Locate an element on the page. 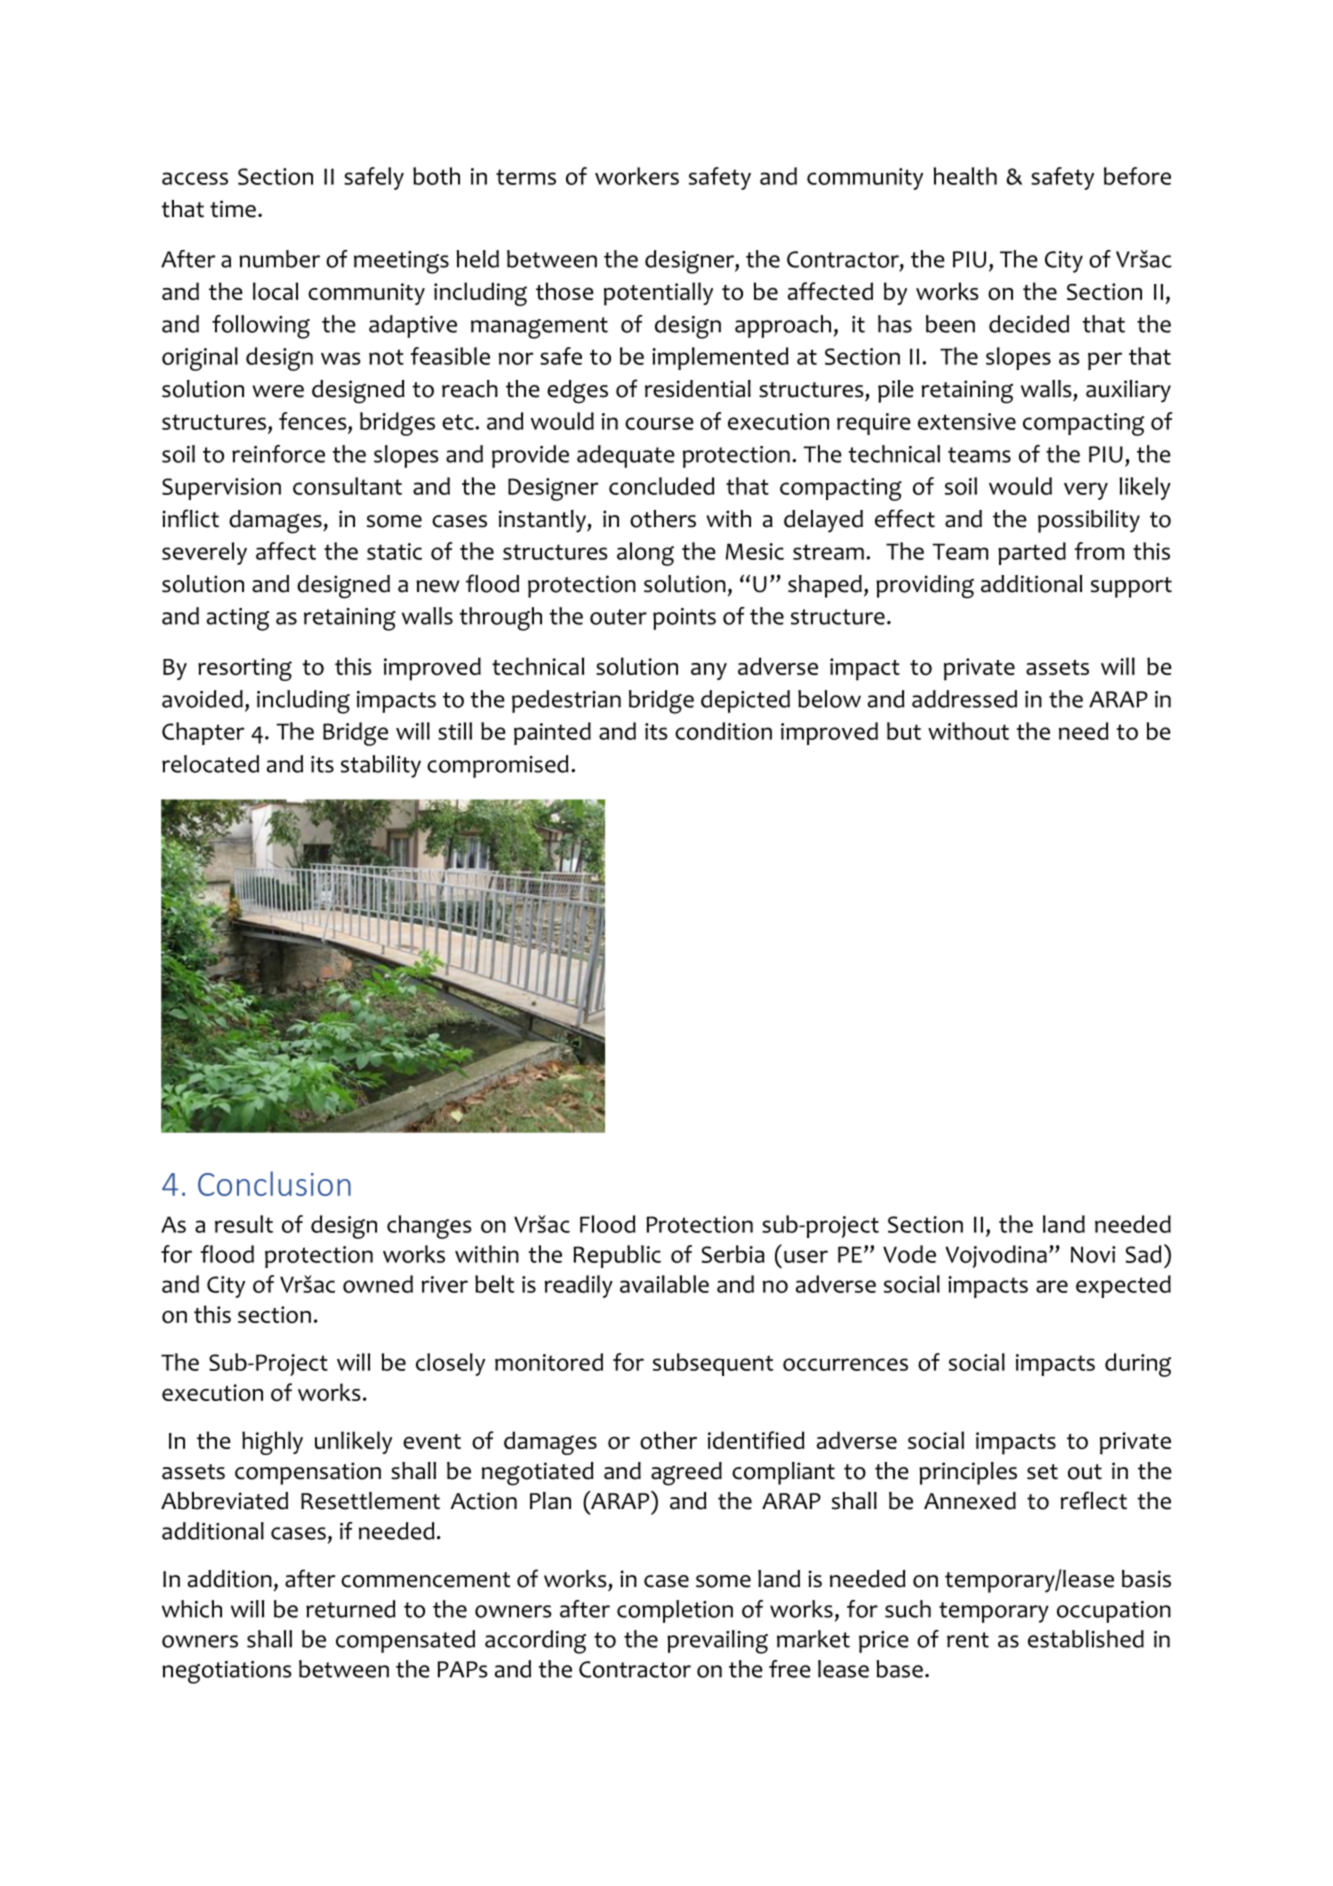 Image resolution: width=1333 pixels, height=1886 pixels. health is located at coordinates (965, 176).
